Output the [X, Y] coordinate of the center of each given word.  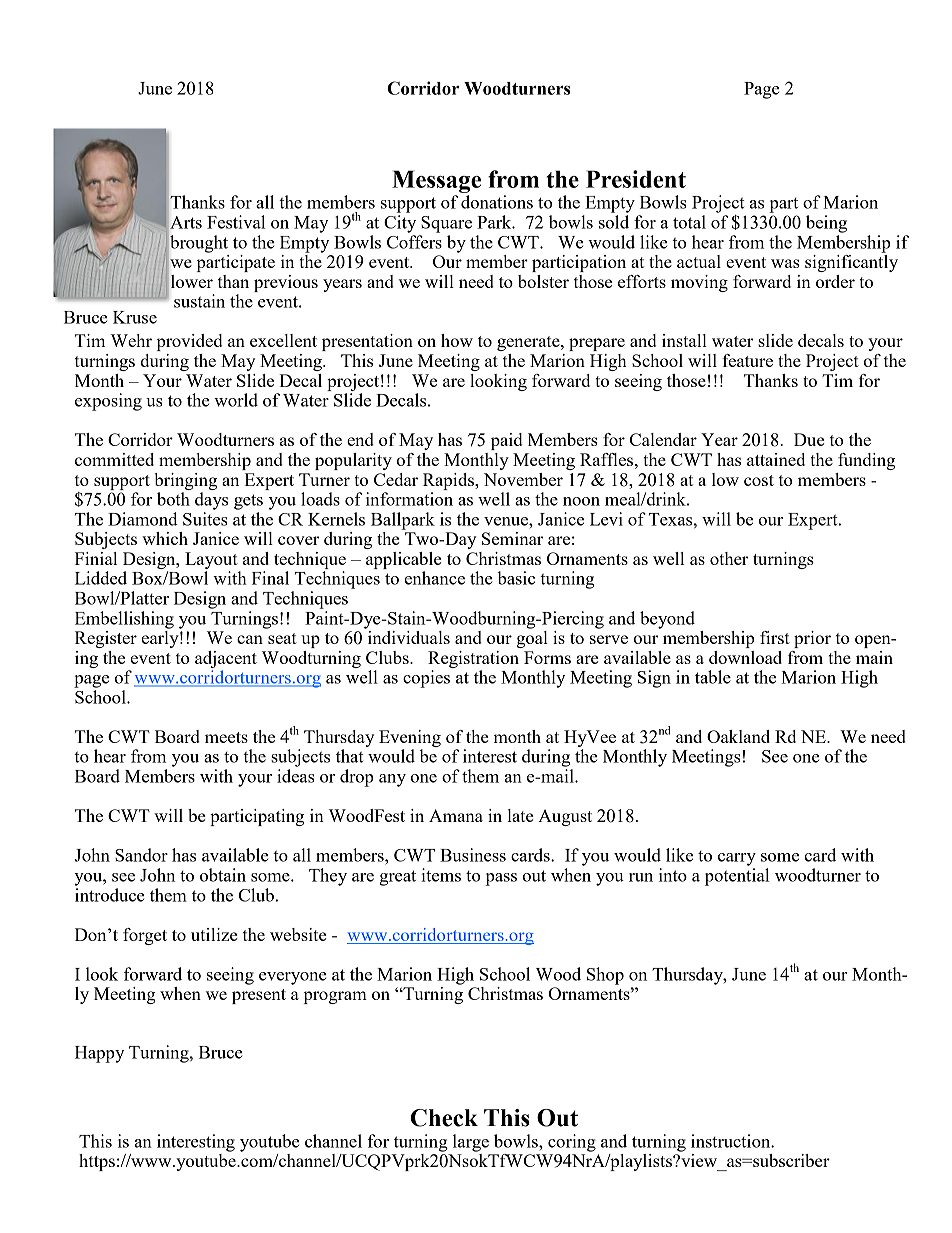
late [520, 815]
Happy [99, 1054]
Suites [205, 519]
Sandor [141, 855]
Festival [236, 222]
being [826, 224]
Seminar [512, 538]
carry [737, 859]
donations [497, 202]
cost [759, 480]
